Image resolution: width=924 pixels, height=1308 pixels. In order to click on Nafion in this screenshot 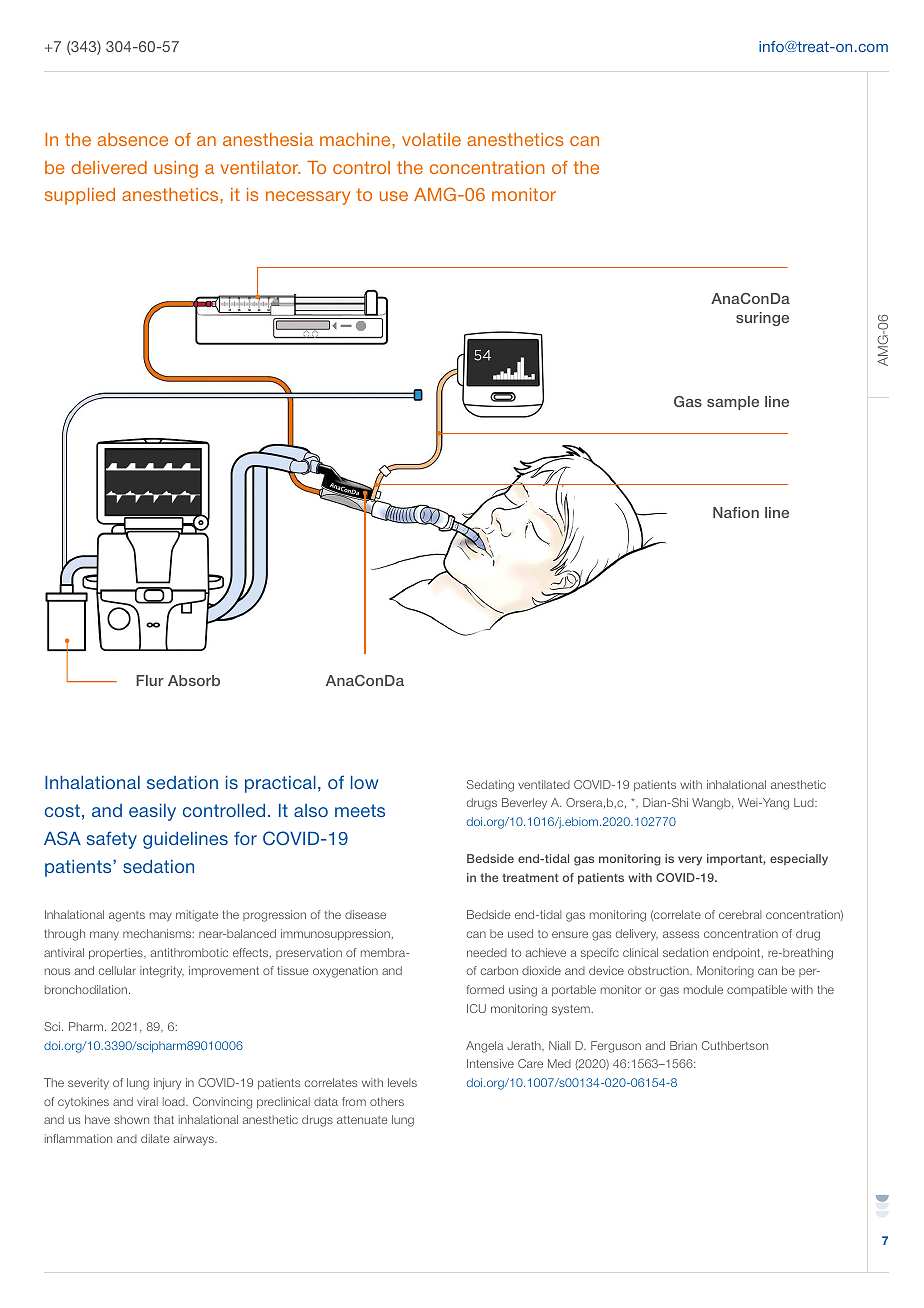, I will do `click(736, 512)`.
